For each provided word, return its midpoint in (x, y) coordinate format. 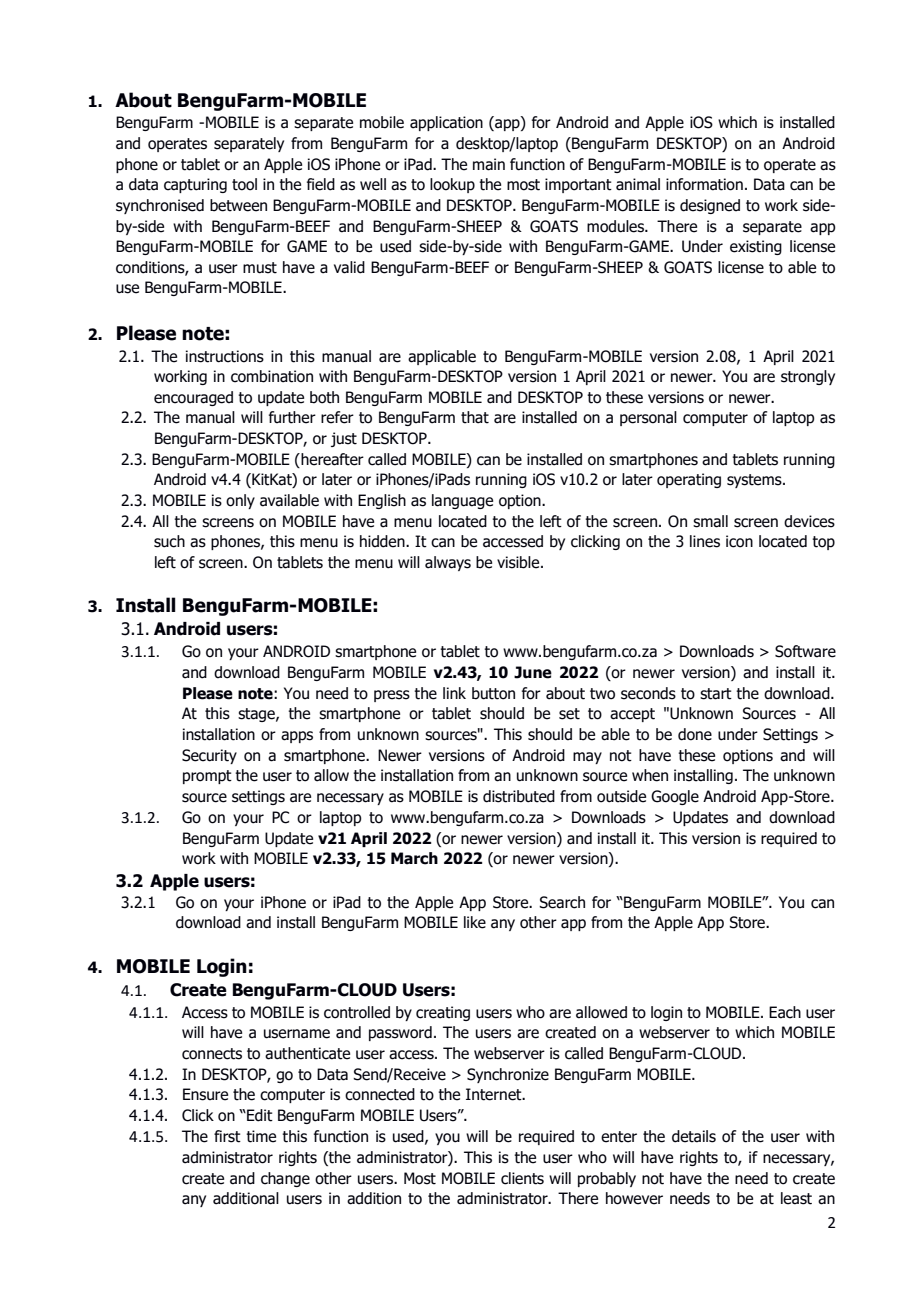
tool (244, 184)
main (489, 164)
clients (522, 1178)
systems (755, 481)
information (704, 184)
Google (675, 797)
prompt (207, 777)
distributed (519, 796)
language (462, 501)
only (240, 501)
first (227, 1136)
